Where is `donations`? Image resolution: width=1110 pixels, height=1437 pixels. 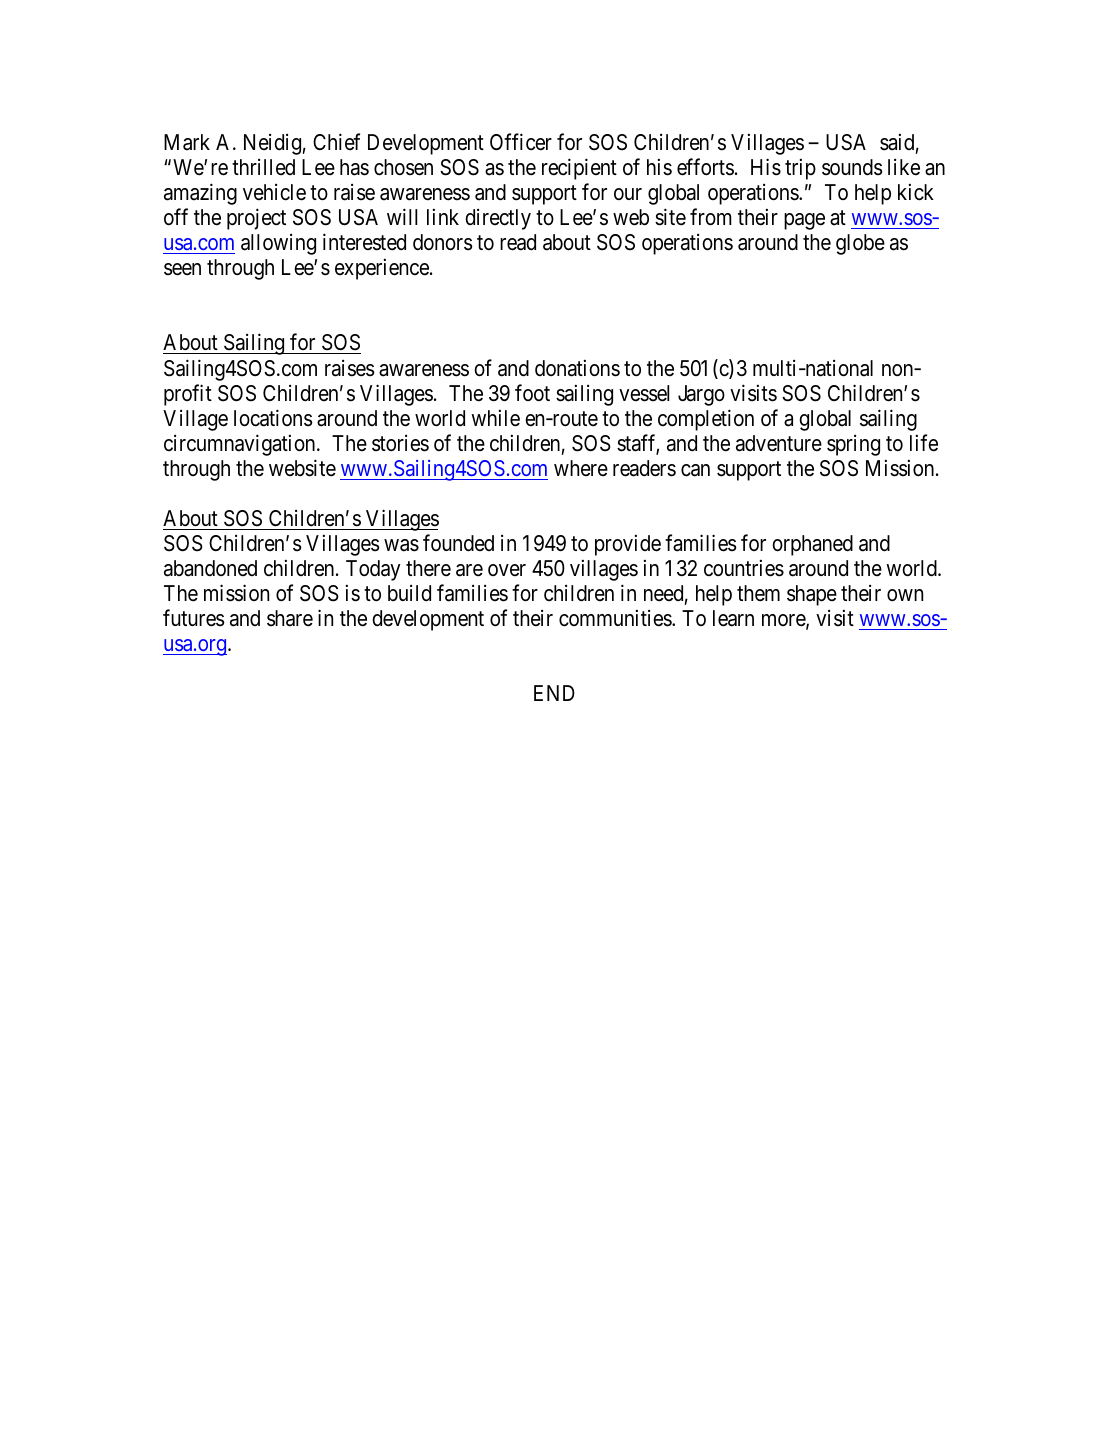 donations is located at coordinates (577, 368).
